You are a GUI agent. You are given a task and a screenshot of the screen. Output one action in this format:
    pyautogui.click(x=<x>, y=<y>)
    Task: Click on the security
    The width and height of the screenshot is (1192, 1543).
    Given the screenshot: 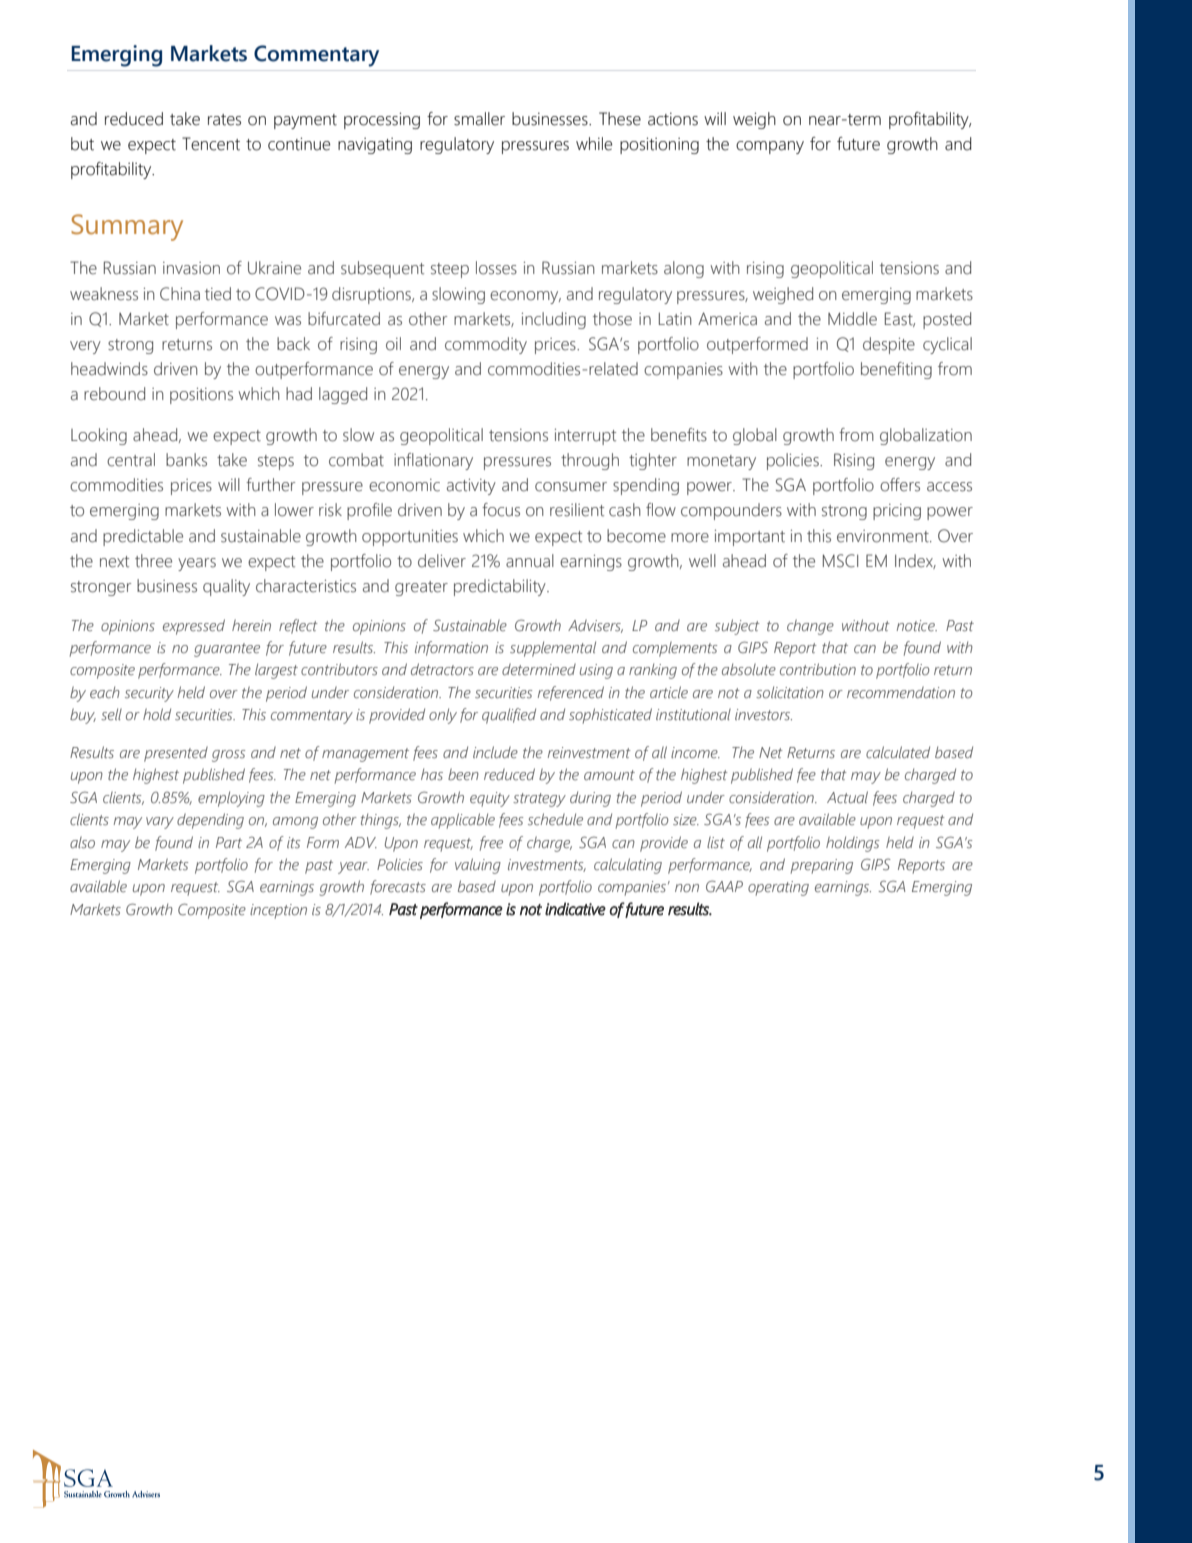 What is the action you would take?
    pyautogui.click(x=149, y=694)
